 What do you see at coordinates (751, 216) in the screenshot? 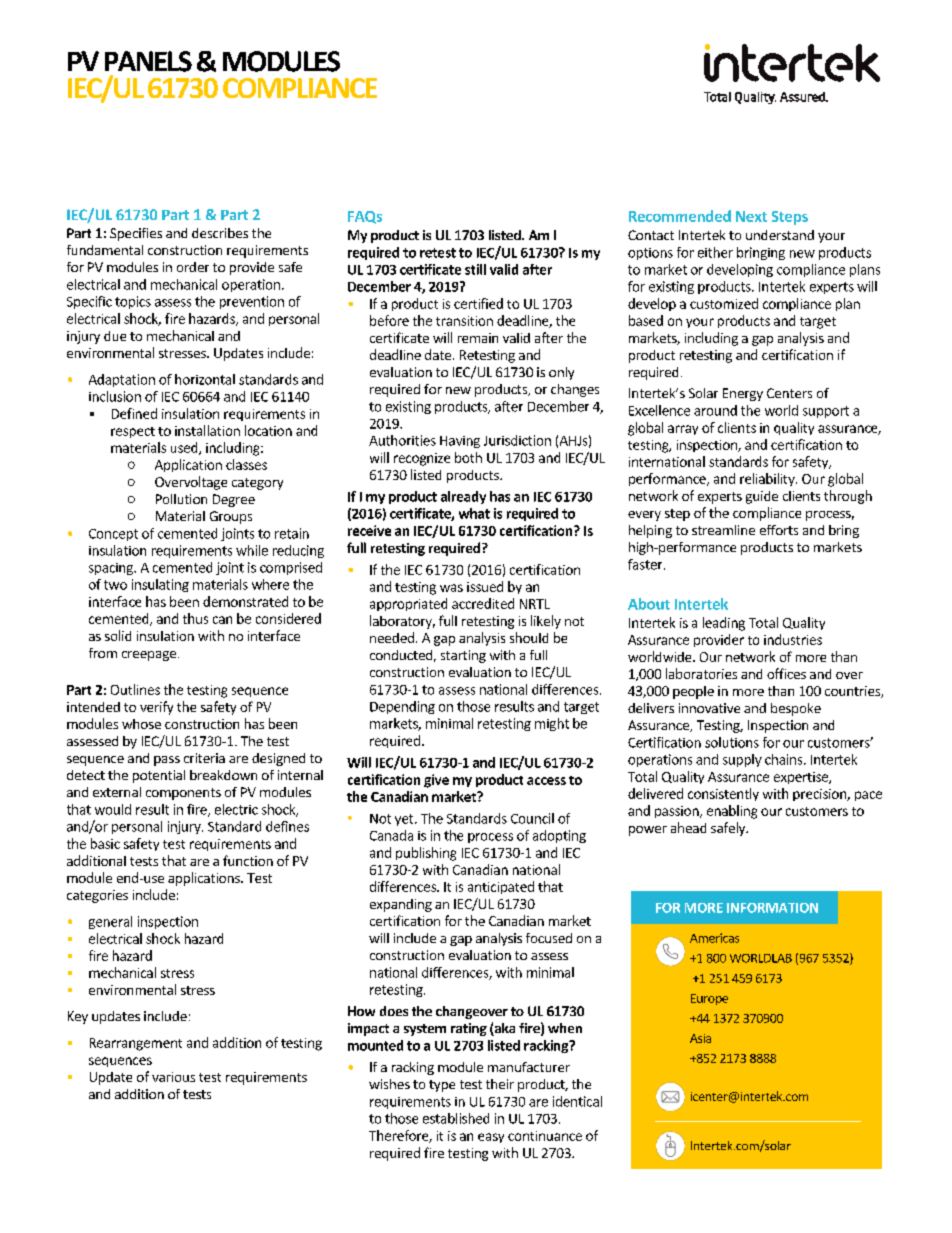
I see `Next` at bounding box center [751, 216].
